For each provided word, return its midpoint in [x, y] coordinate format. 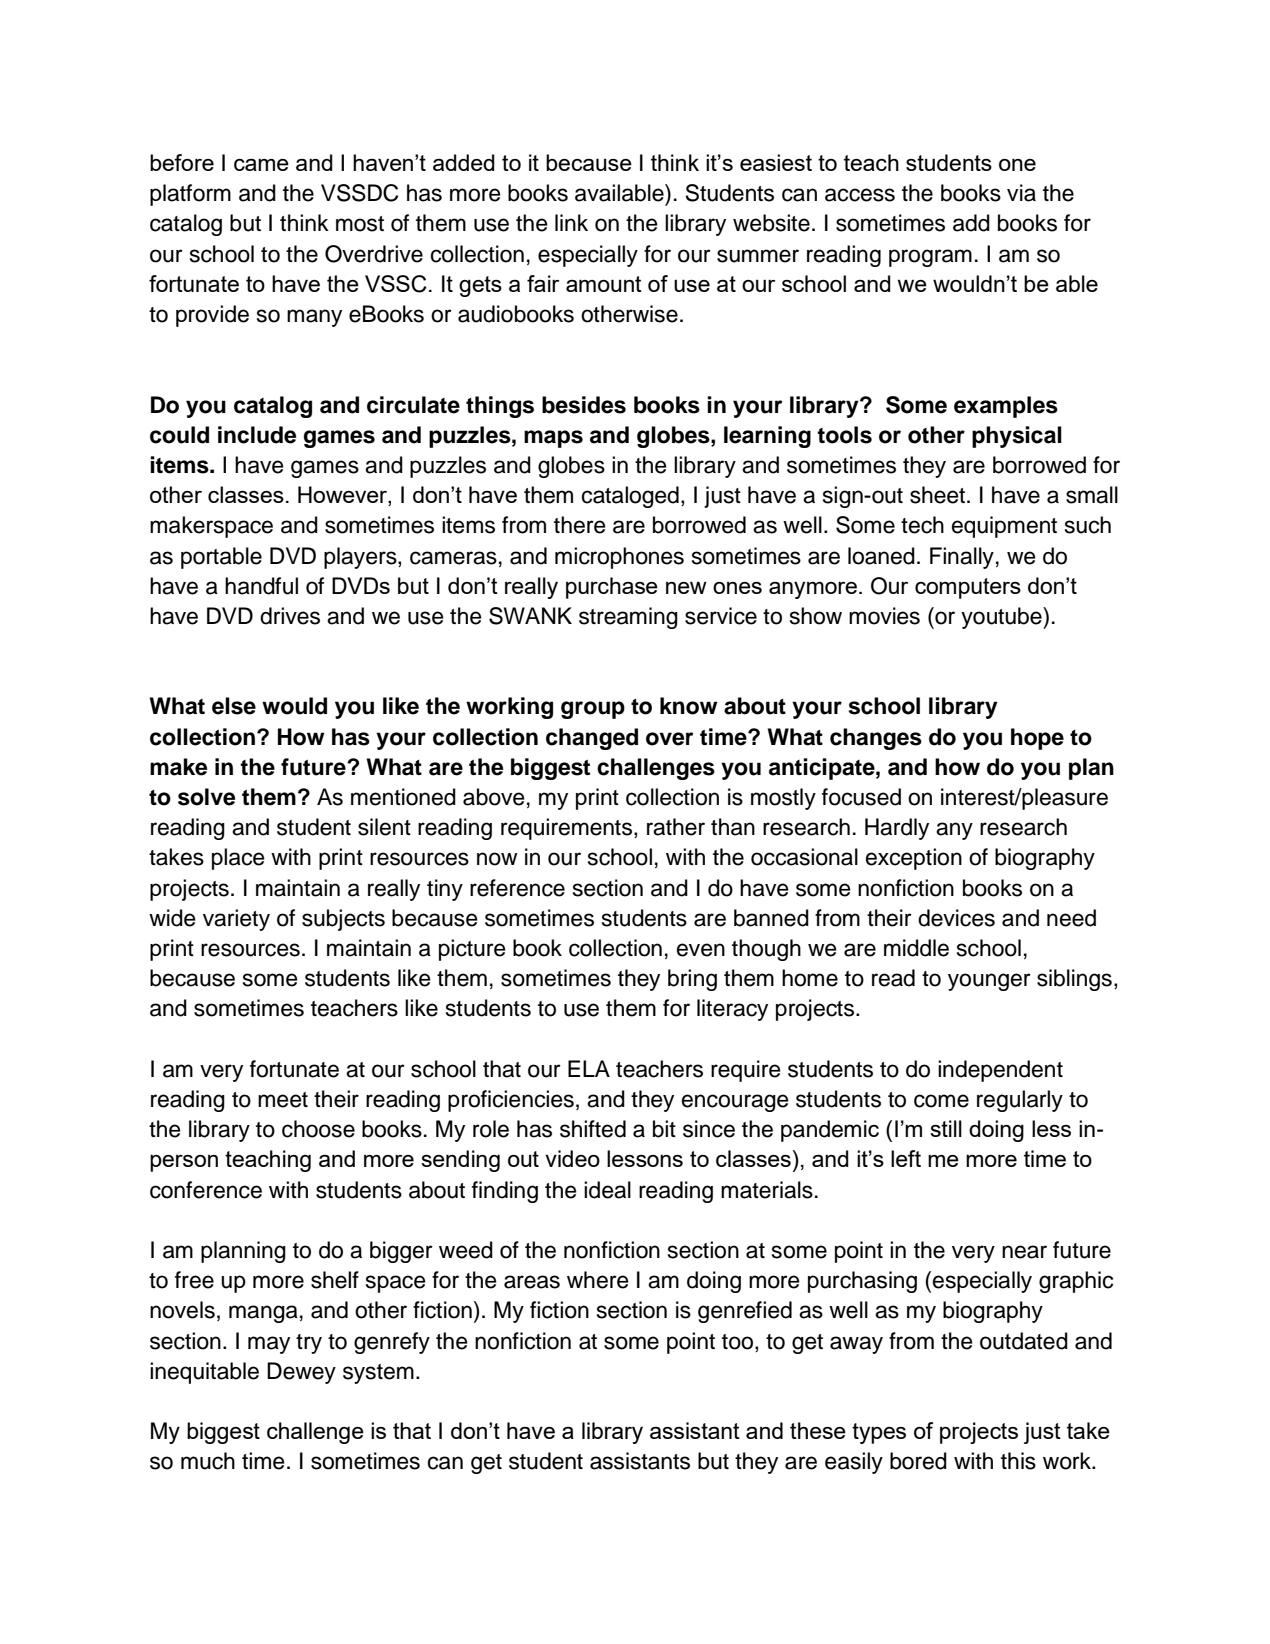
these [818, 1430]
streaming [628, 618]
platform [190, 195]
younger [989, 982]
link [571, 222]
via [1021, 193]
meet [283, 1100]
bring [692, 980]
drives [290, 616]
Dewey [301, 1373]
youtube [1002, 618]
